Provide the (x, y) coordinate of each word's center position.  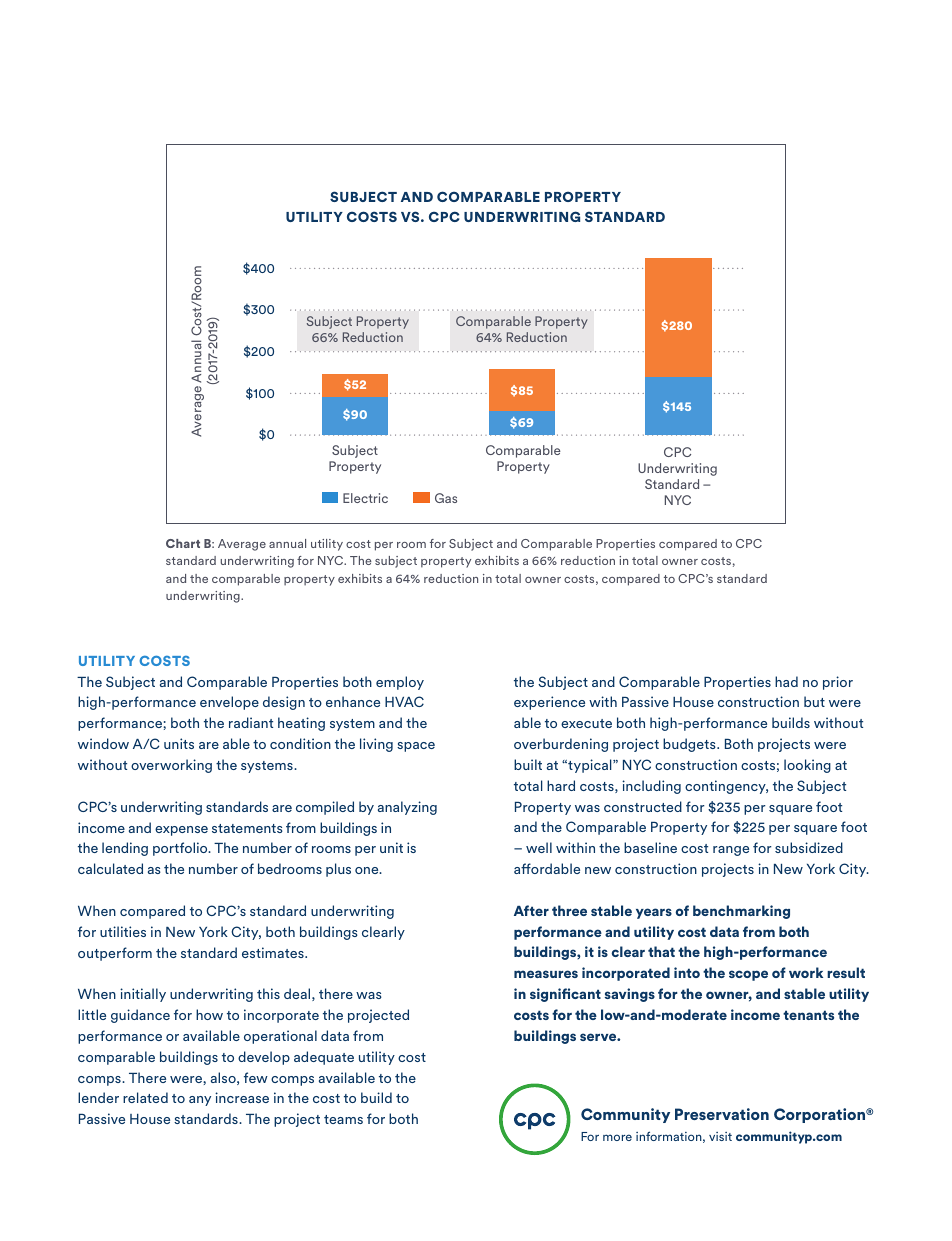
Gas (446, 498)
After (531, 910)
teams (343, 1119)
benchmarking (741, 912)
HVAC (404, 701)
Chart (183, 543)
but (814, 701)
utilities (123, 931)
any (200, 1101)
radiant (251, 722)
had (786, 681)
